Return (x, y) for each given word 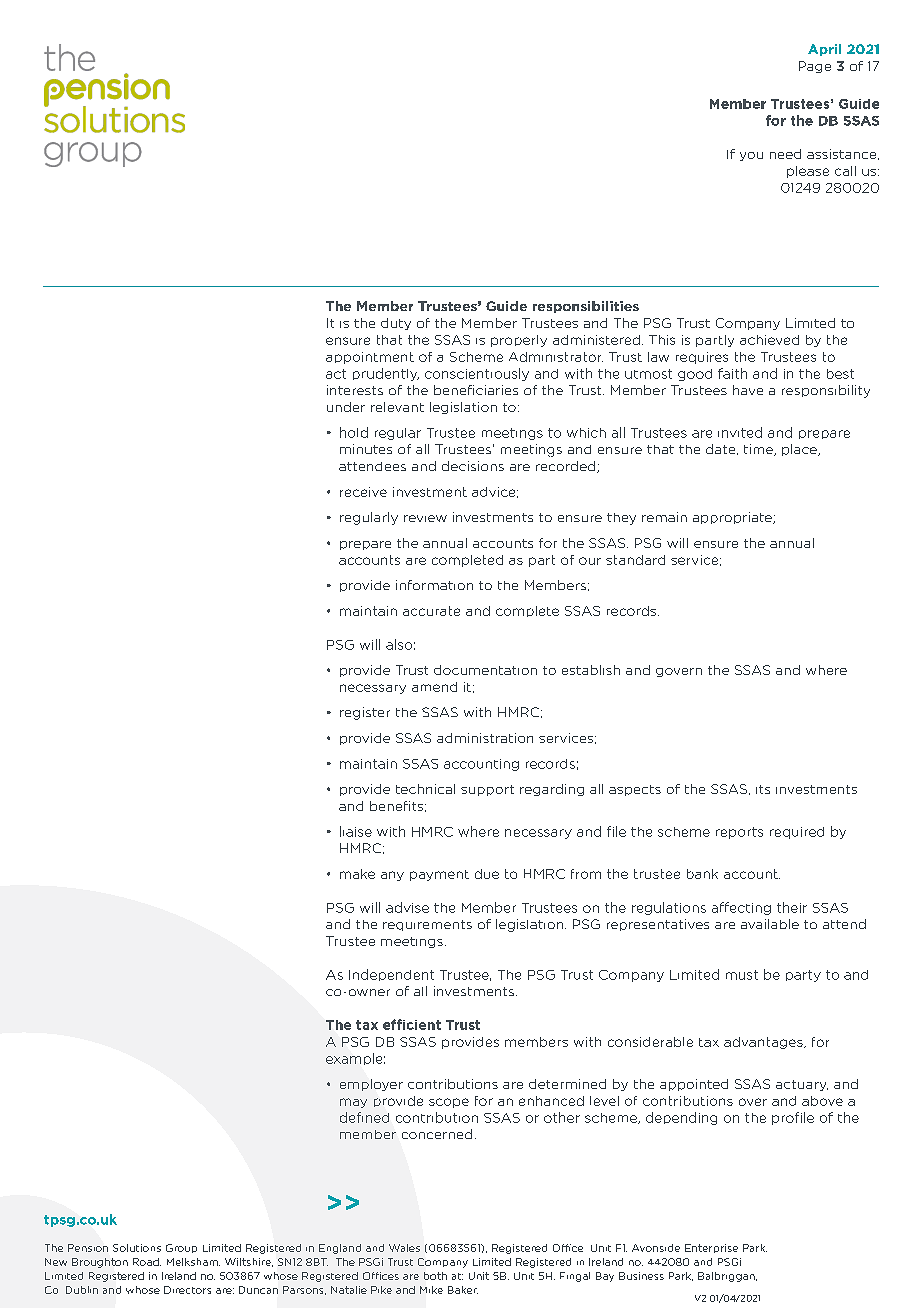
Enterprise (711, 1248)
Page (815, 67)
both (435, 1276)
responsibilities (586, 307)
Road (147, 1262)
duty (396, 324)
